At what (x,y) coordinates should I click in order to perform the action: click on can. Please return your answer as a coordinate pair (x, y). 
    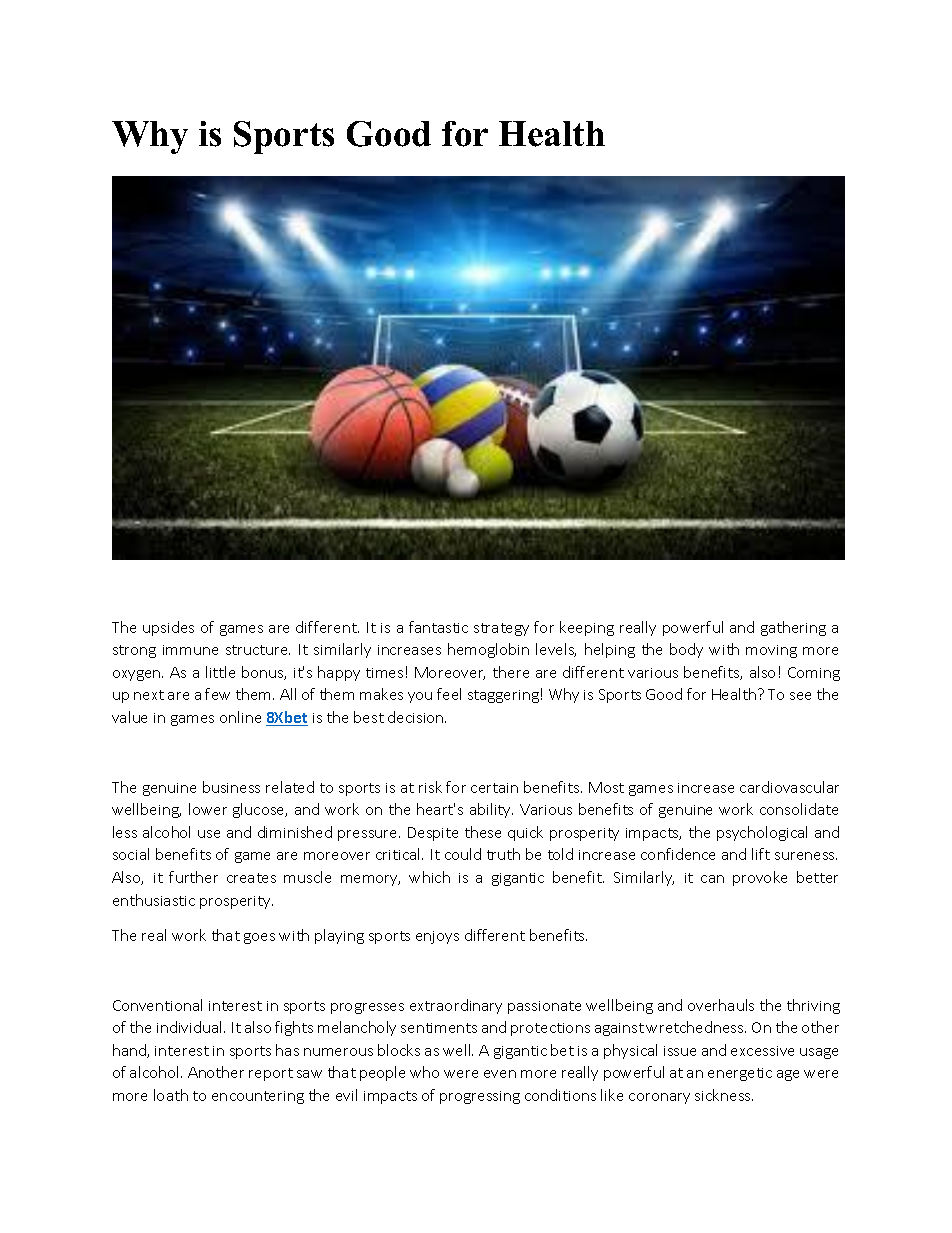
    Looking at the image, I should click on (712, 879).
